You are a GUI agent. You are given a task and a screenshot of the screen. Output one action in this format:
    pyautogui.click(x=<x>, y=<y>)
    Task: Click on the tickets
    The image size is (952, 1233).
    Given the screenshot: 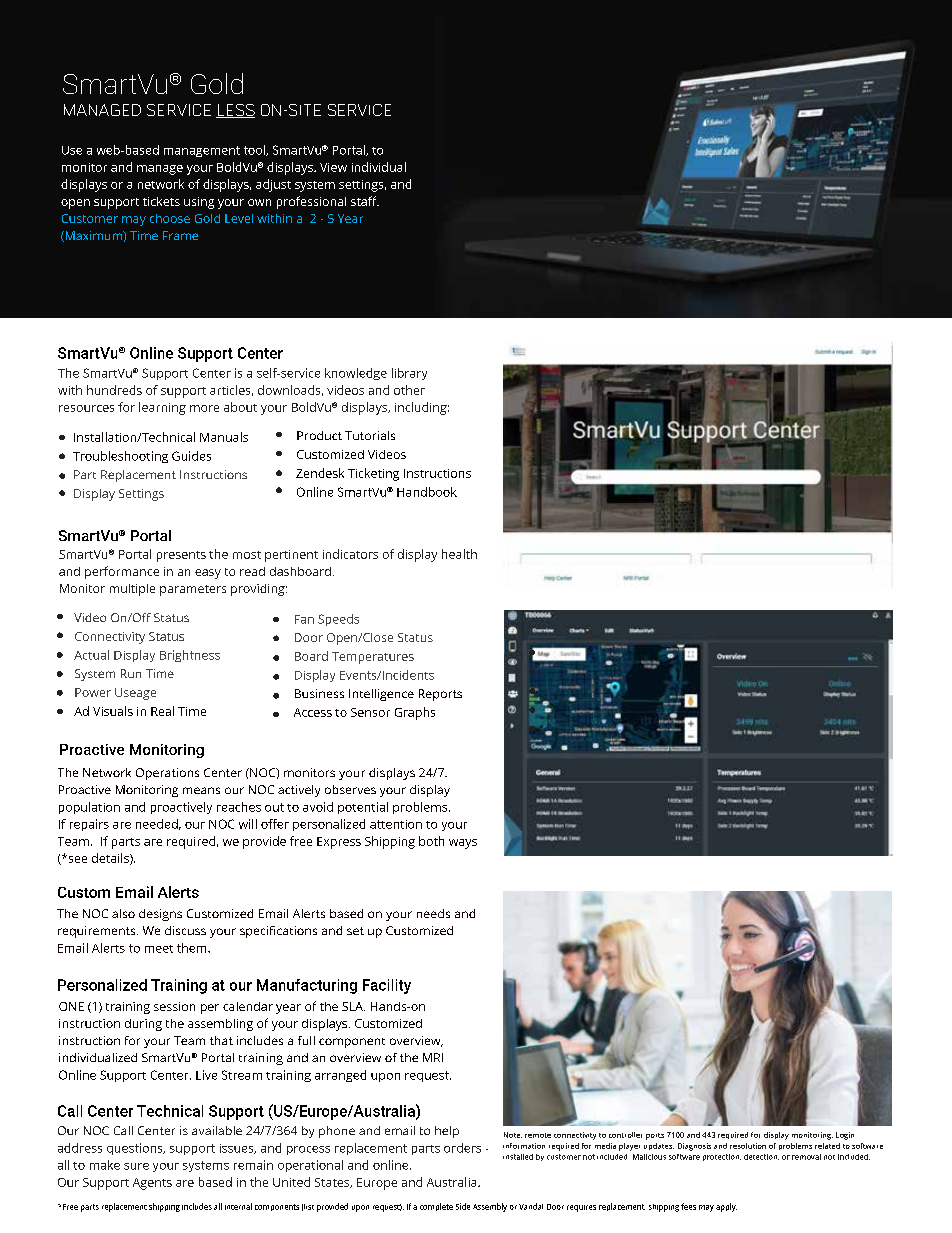 What is the action you would take?
    pyautogui.click(x=161, y=201)
